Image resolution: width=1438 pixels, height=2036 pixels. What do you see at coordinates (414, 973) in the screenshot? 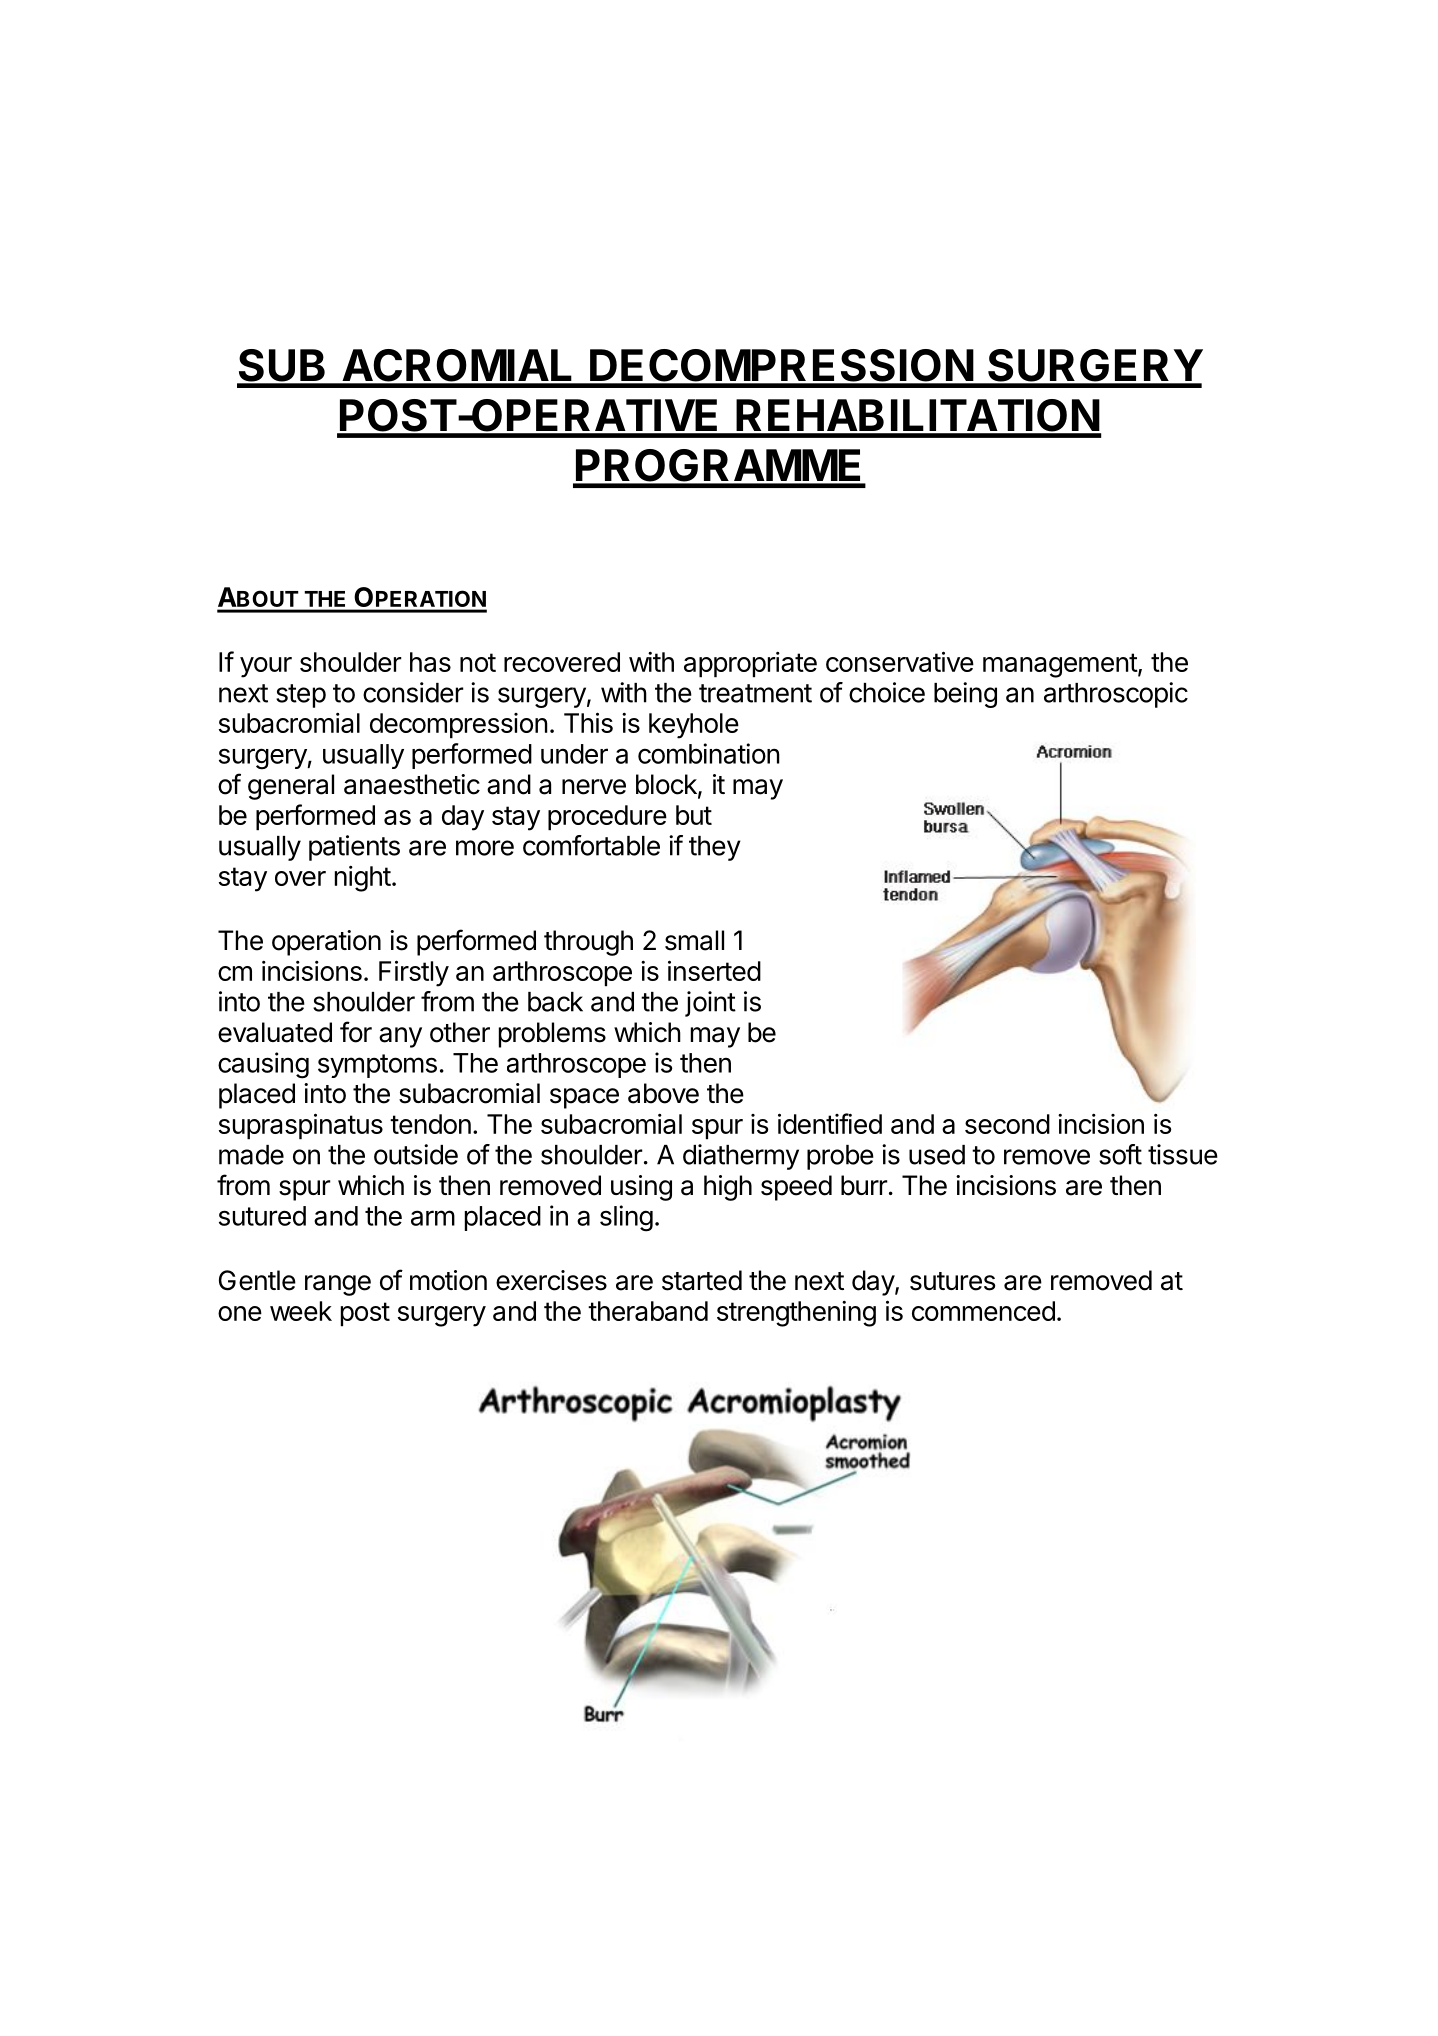
I see `Firstly` at bounding box center [414, 973].
